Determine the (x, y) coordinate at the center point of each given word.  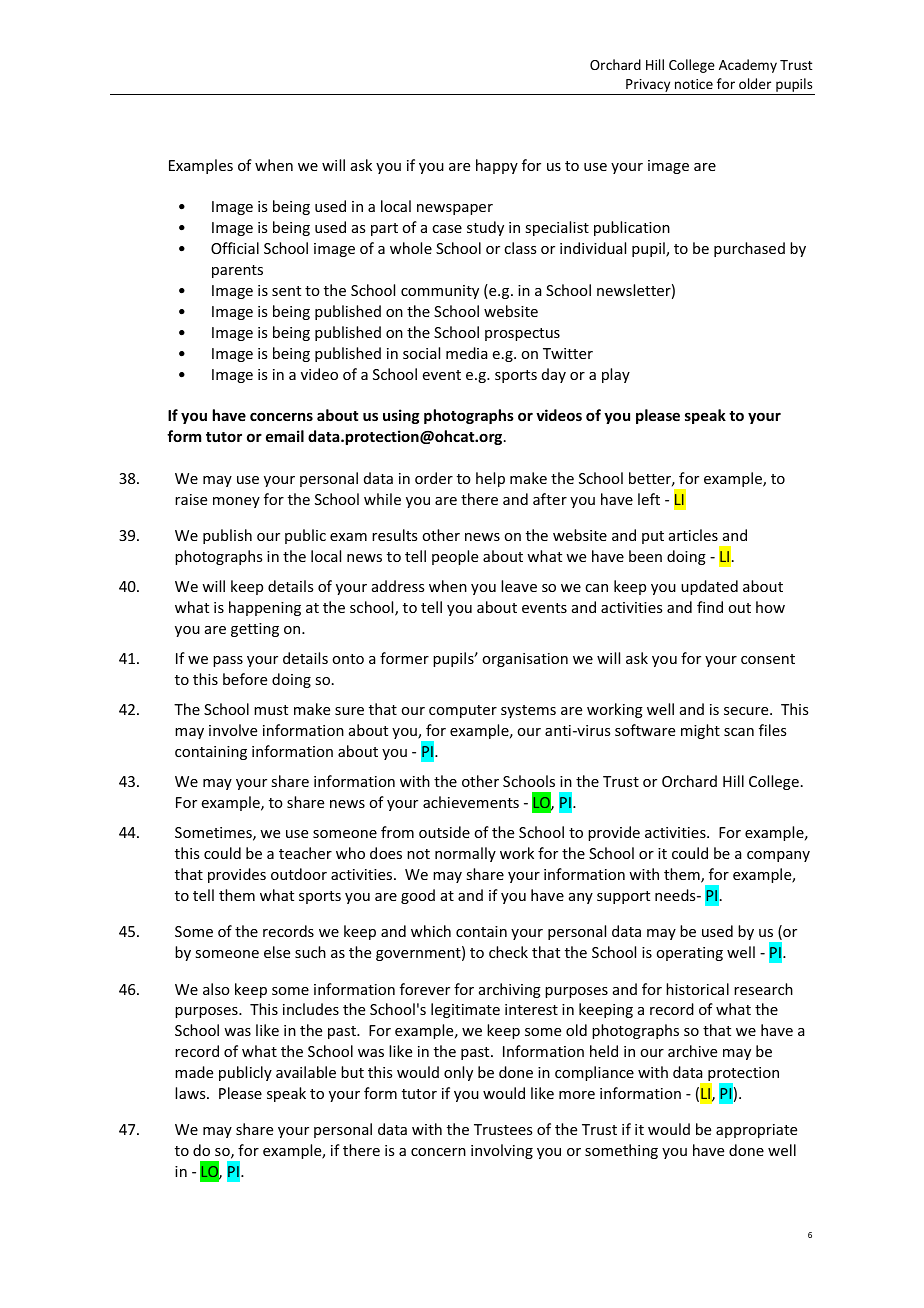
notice (694, 84)
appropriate (756, 1131)
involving (502, 1151)
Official (235, 248)
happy (497, 166)
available (306, 1072)
